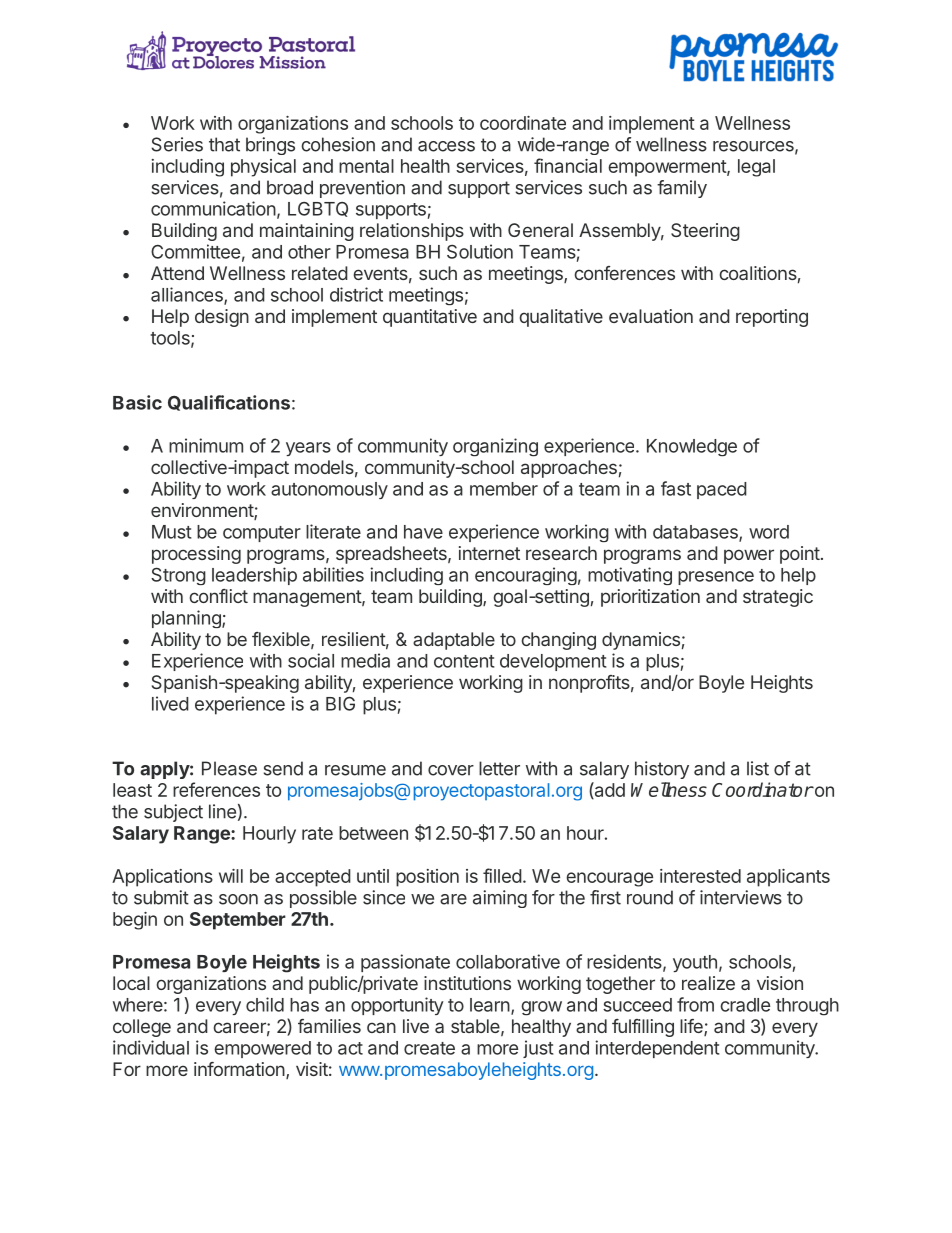 The width and height of the document is (952, 1233). I want to click on conflict, so click(218, 596).
